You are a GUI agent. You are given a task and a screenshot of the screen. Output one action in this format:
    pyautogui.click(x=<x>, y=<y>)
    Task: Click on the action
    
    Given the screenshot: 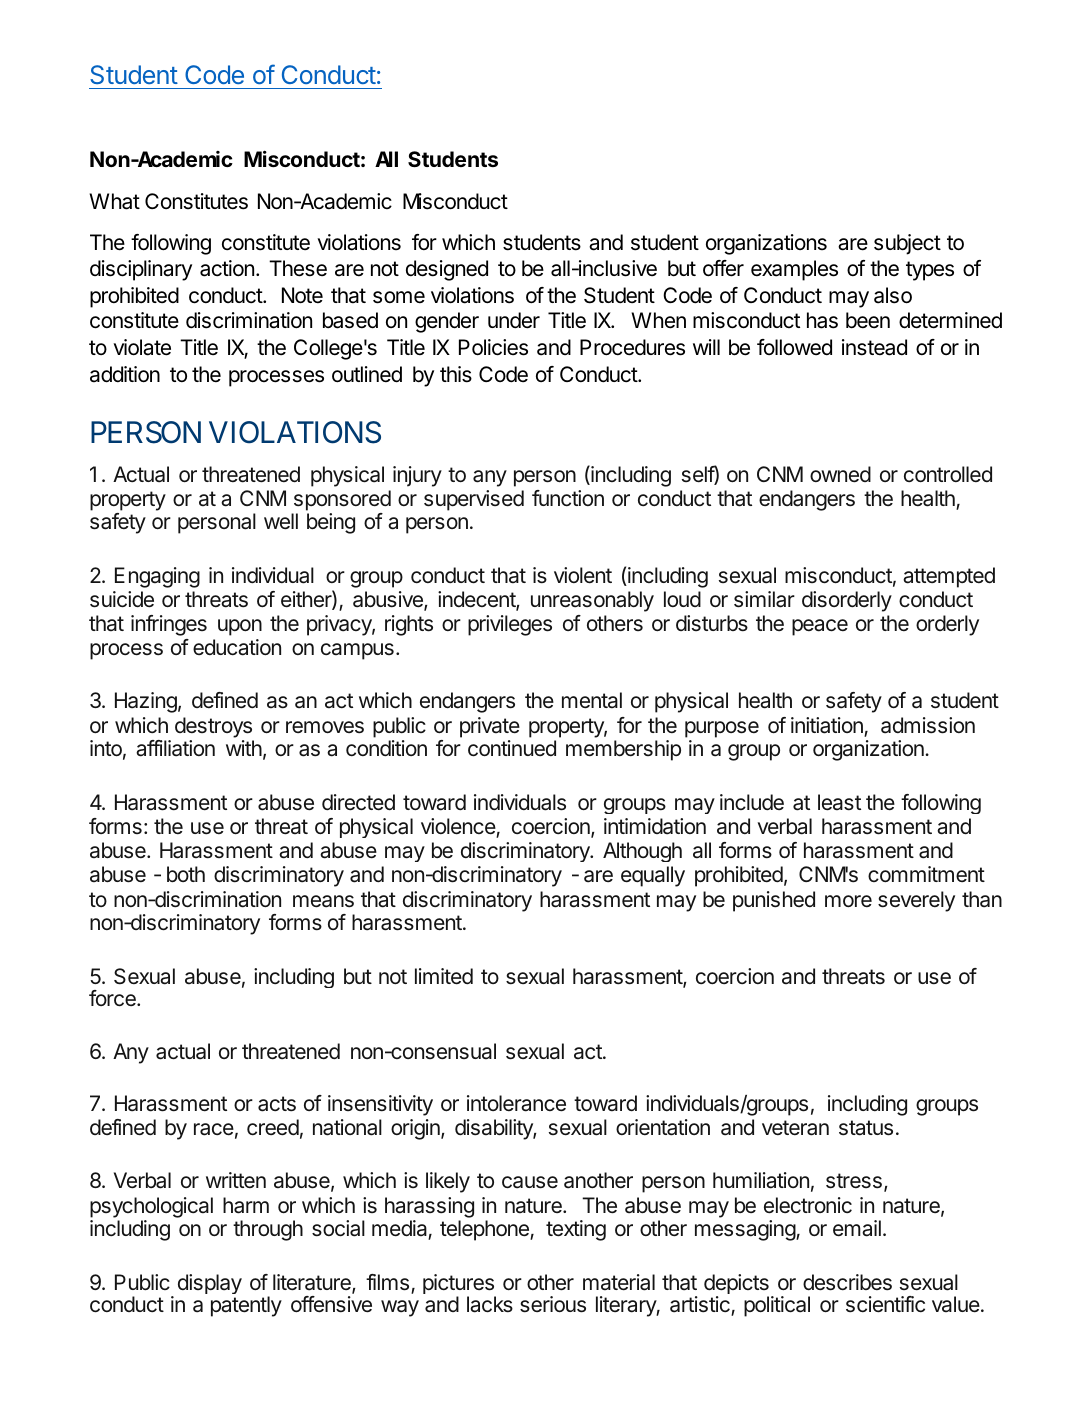 What is the action you would take?
    pyautogui.click(x=227, y=268)
